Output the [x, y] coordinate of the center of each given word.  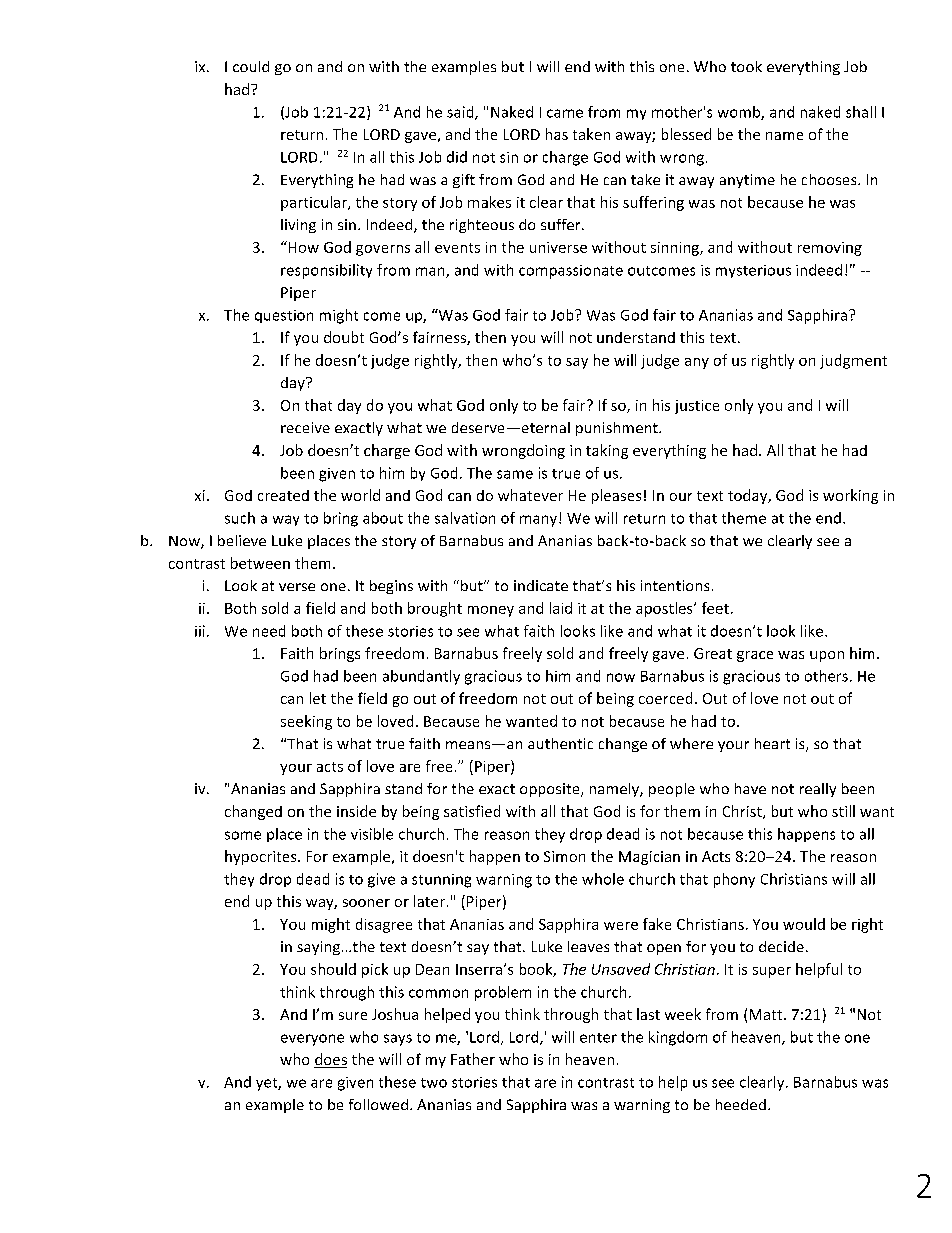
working [850, 496]
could [251, 66]
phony [734, 880]
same [515, 474]
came [565, 113]
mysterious [753, 271]
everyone [312, 1040]
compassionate [571, 272]
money [491, 611]
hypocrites [262, 857]
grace [755, 656]
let [318, 698]
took [746, 66]
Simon [564, 856]
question [284, 316]
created [283, 495]
